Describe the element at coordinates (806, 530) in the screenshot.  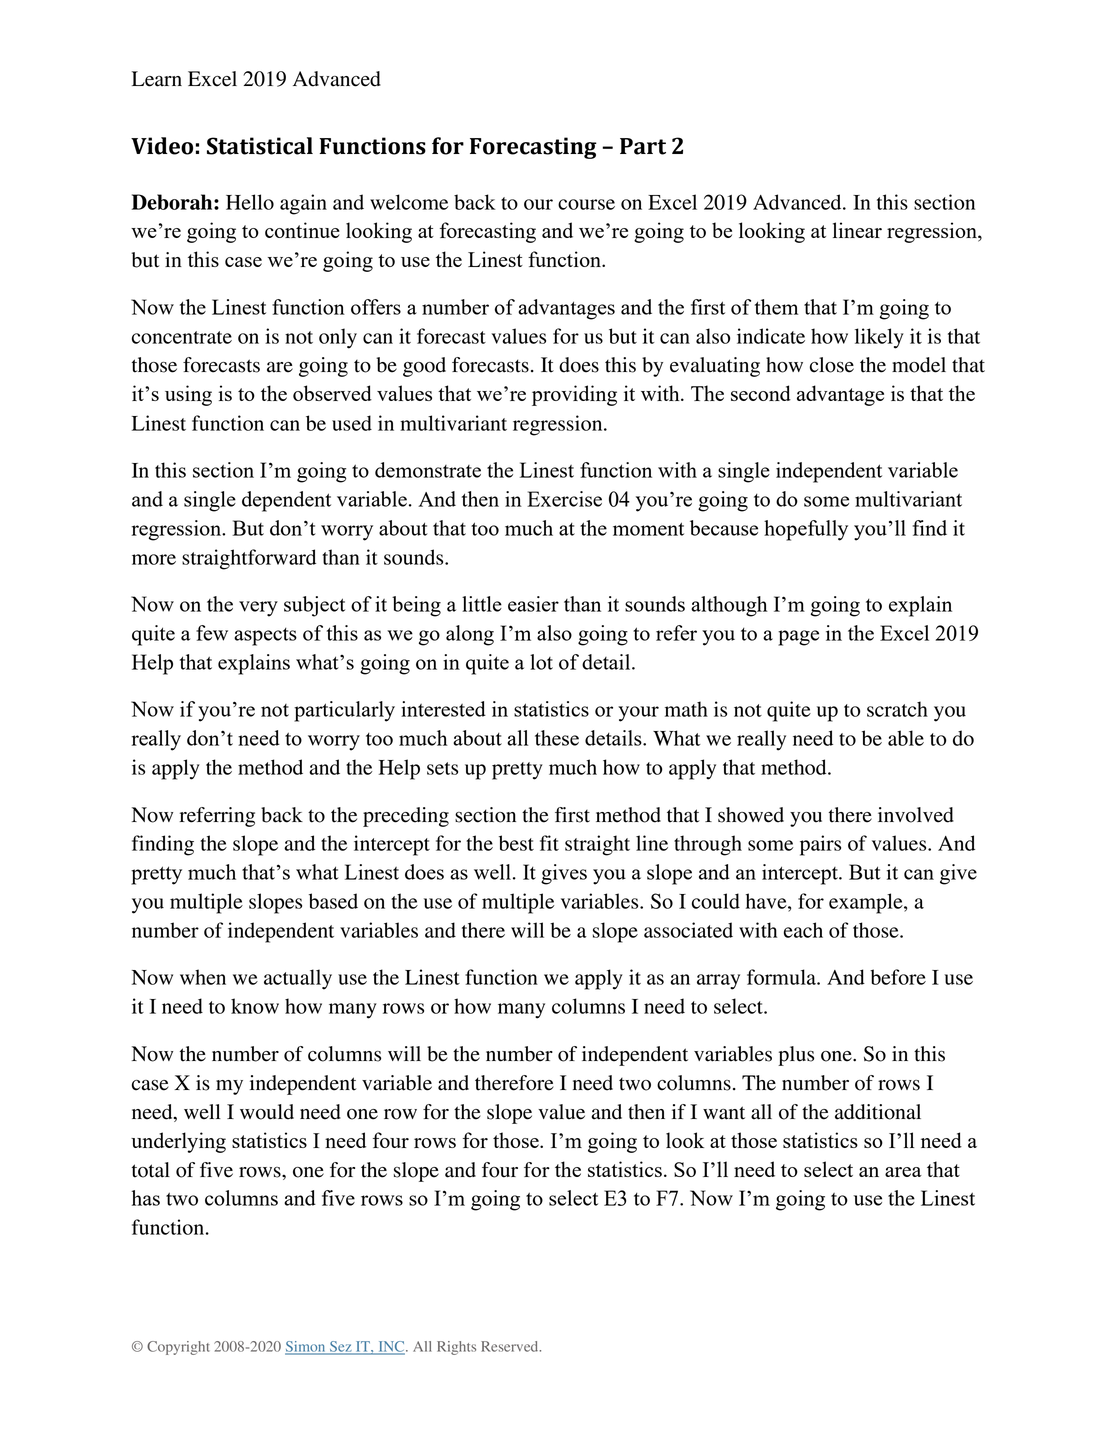
I see `hopefully` at that location.
